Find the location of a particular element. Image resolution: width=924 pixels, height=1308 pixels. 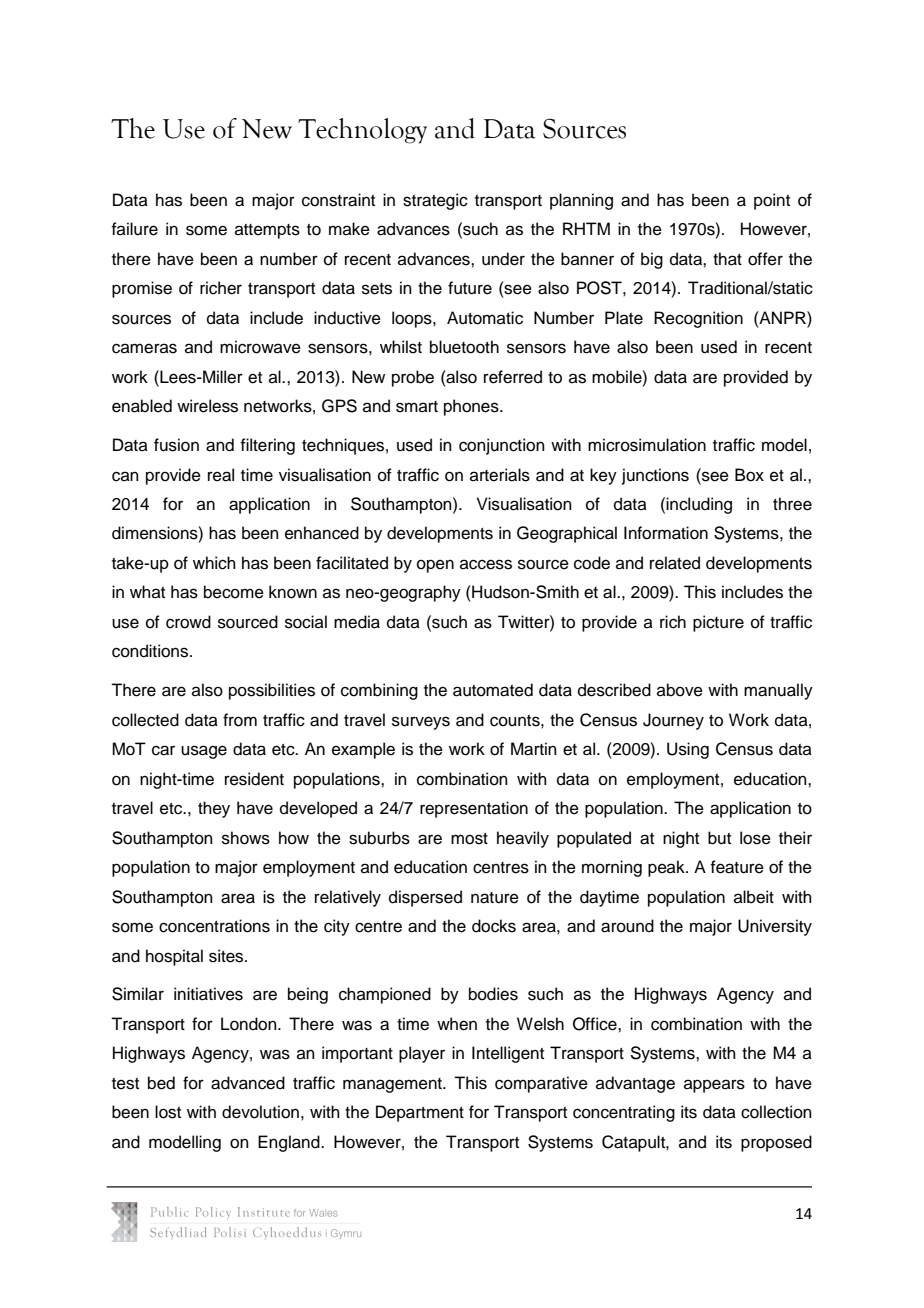

appears is located at coordinates (714, 1086).
